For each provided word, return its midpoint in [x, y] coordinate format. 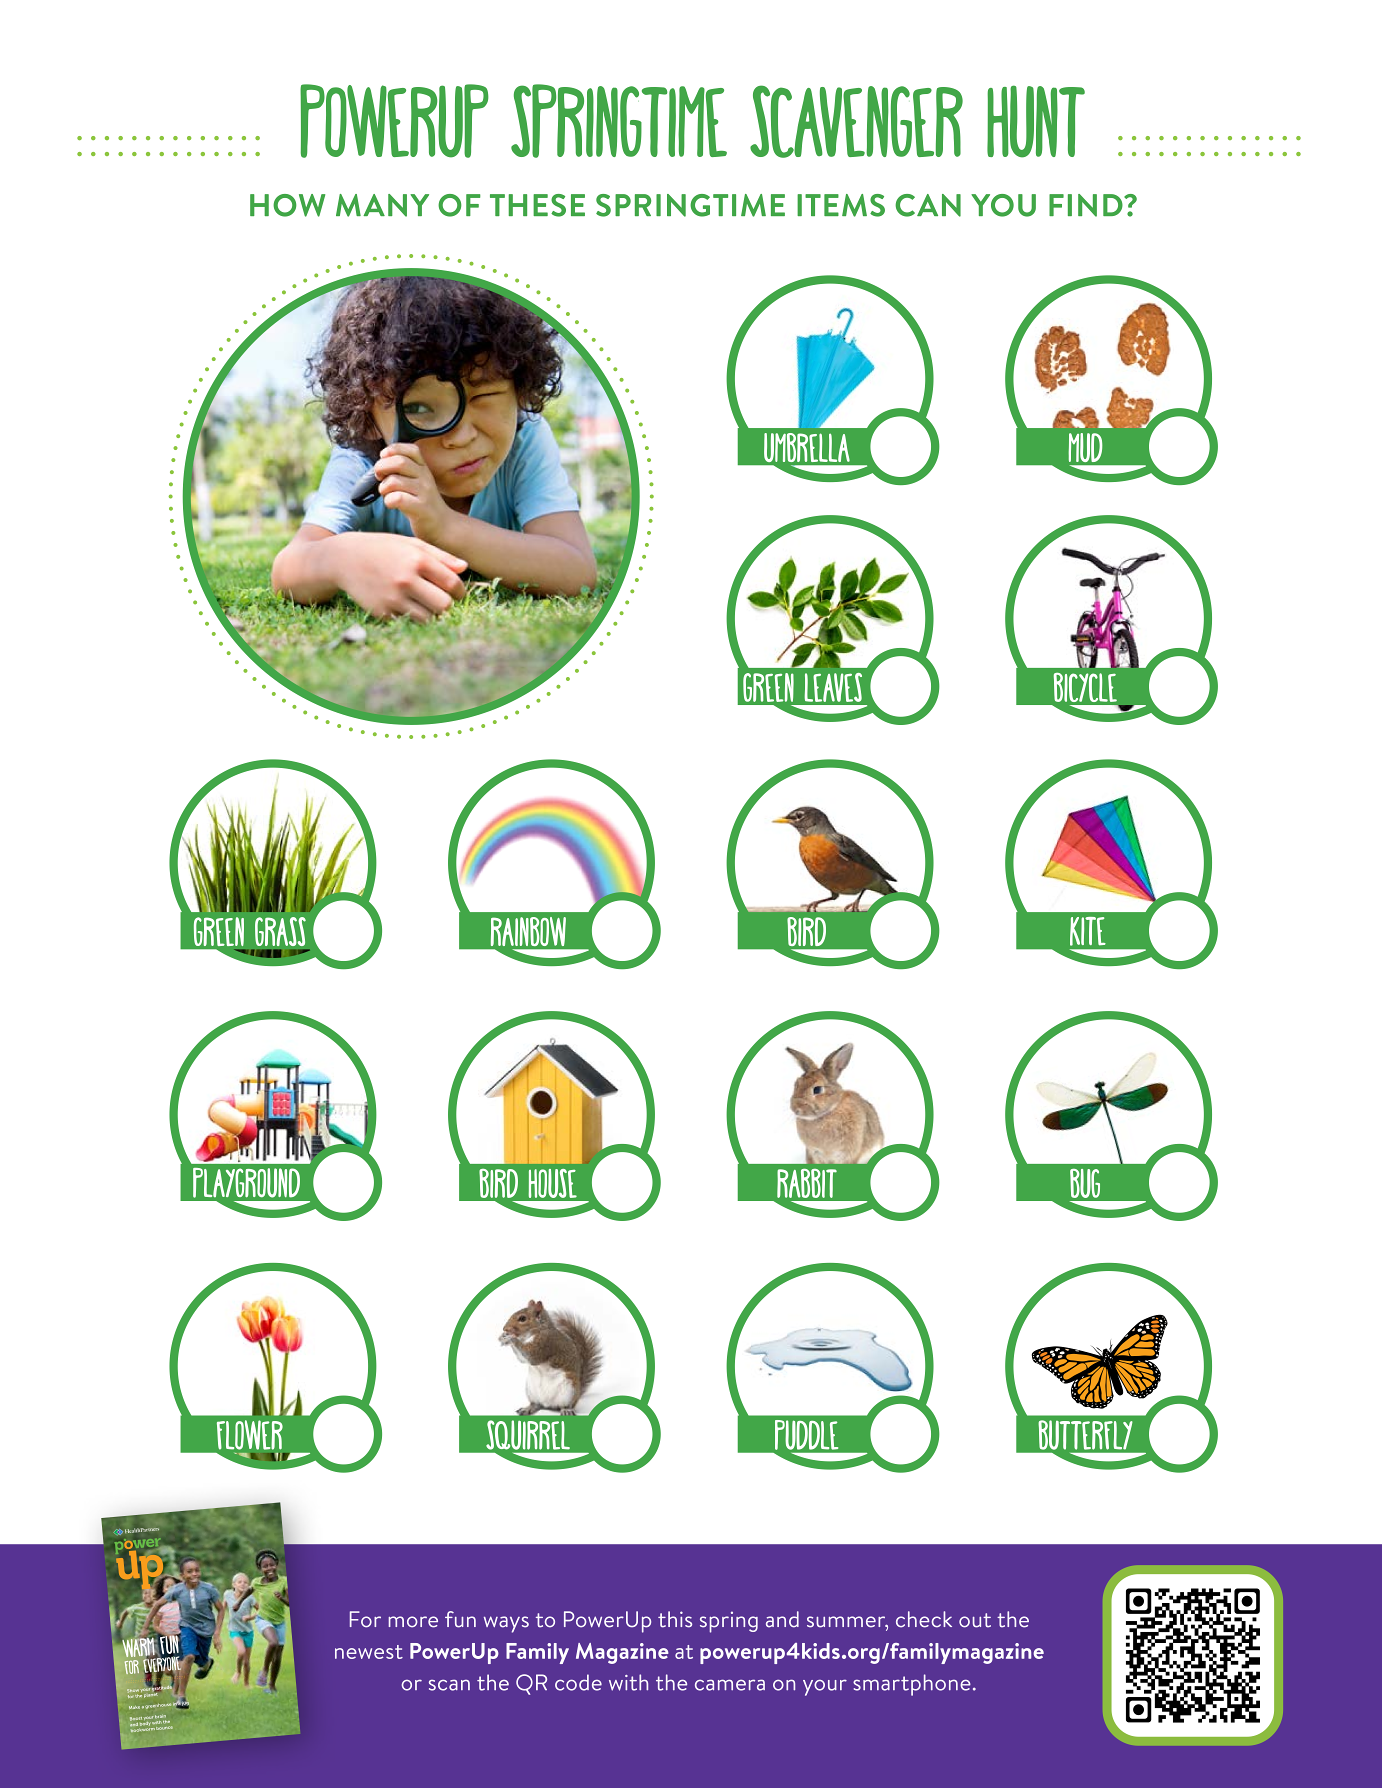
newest [369, 1652]
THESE [537, 205]
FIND [1087, 205]
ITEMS [841, 205]
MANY [382, 205]
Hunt [1036, 121]
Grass [280, 931]
